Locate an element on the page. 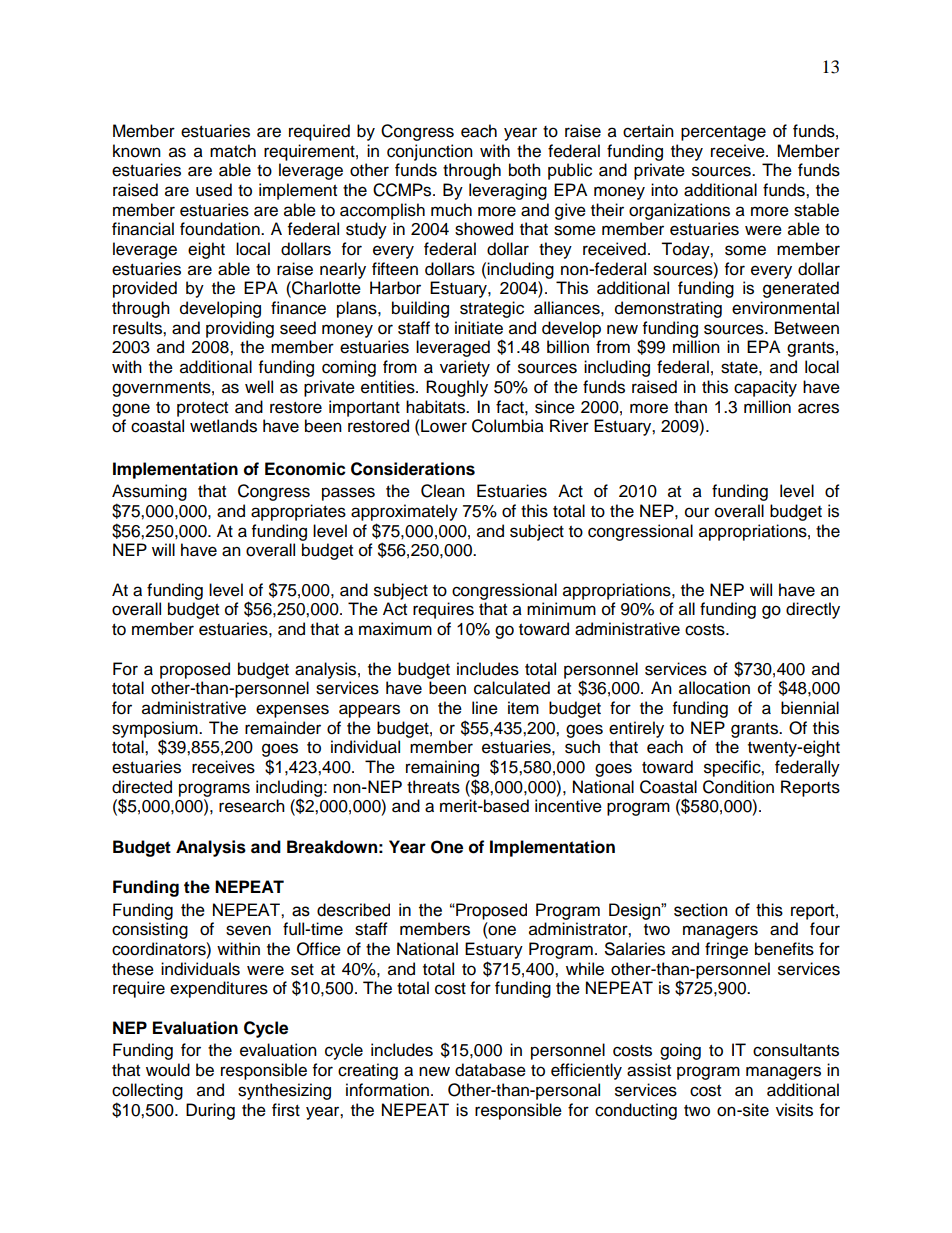 This document has height=1233, width=952. both is located at coordinates (525, 170).
